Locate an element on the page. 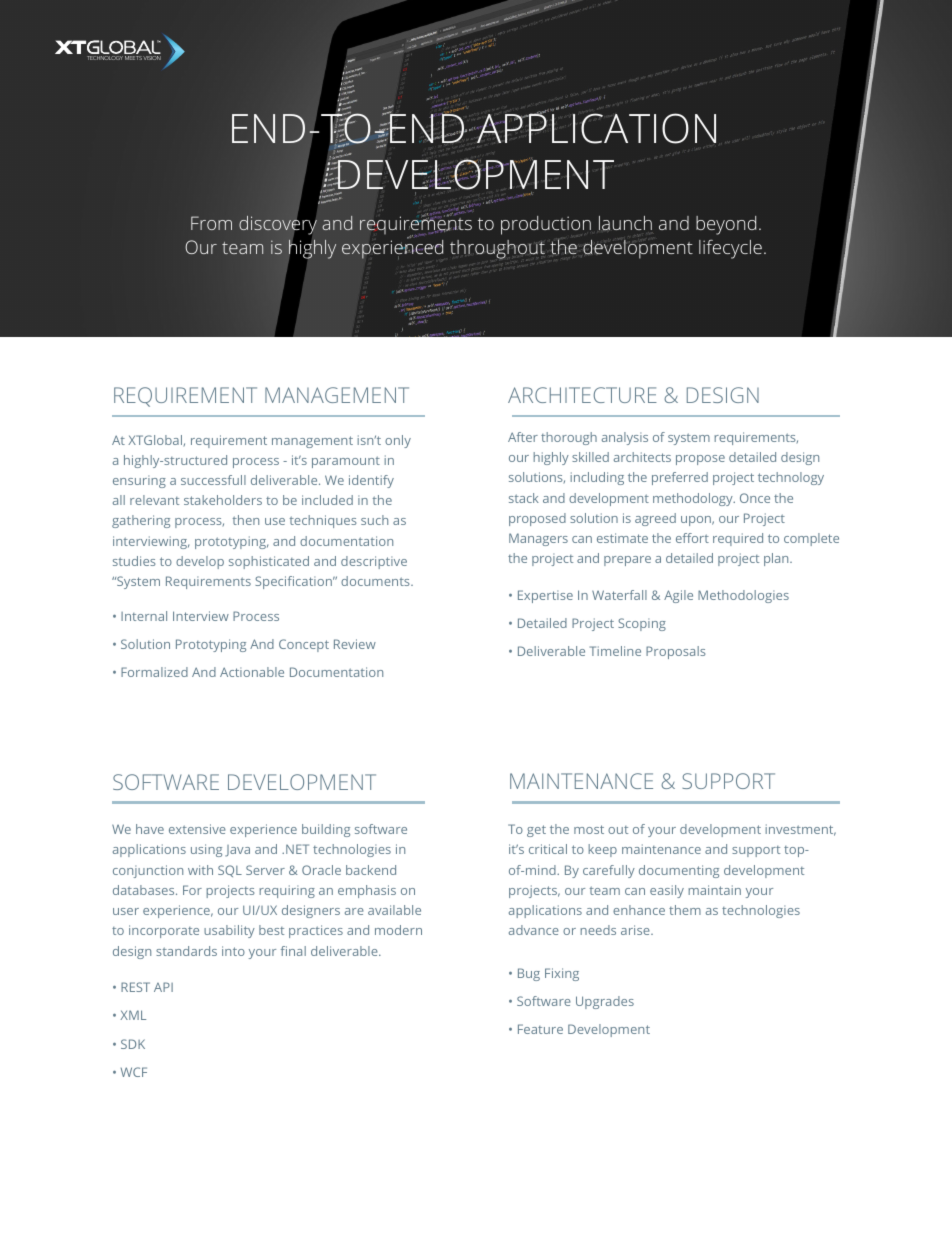 Image resolution: width=952 pixels, height=1233 pixels. sophisticated is located at coordinates (269, 562).
